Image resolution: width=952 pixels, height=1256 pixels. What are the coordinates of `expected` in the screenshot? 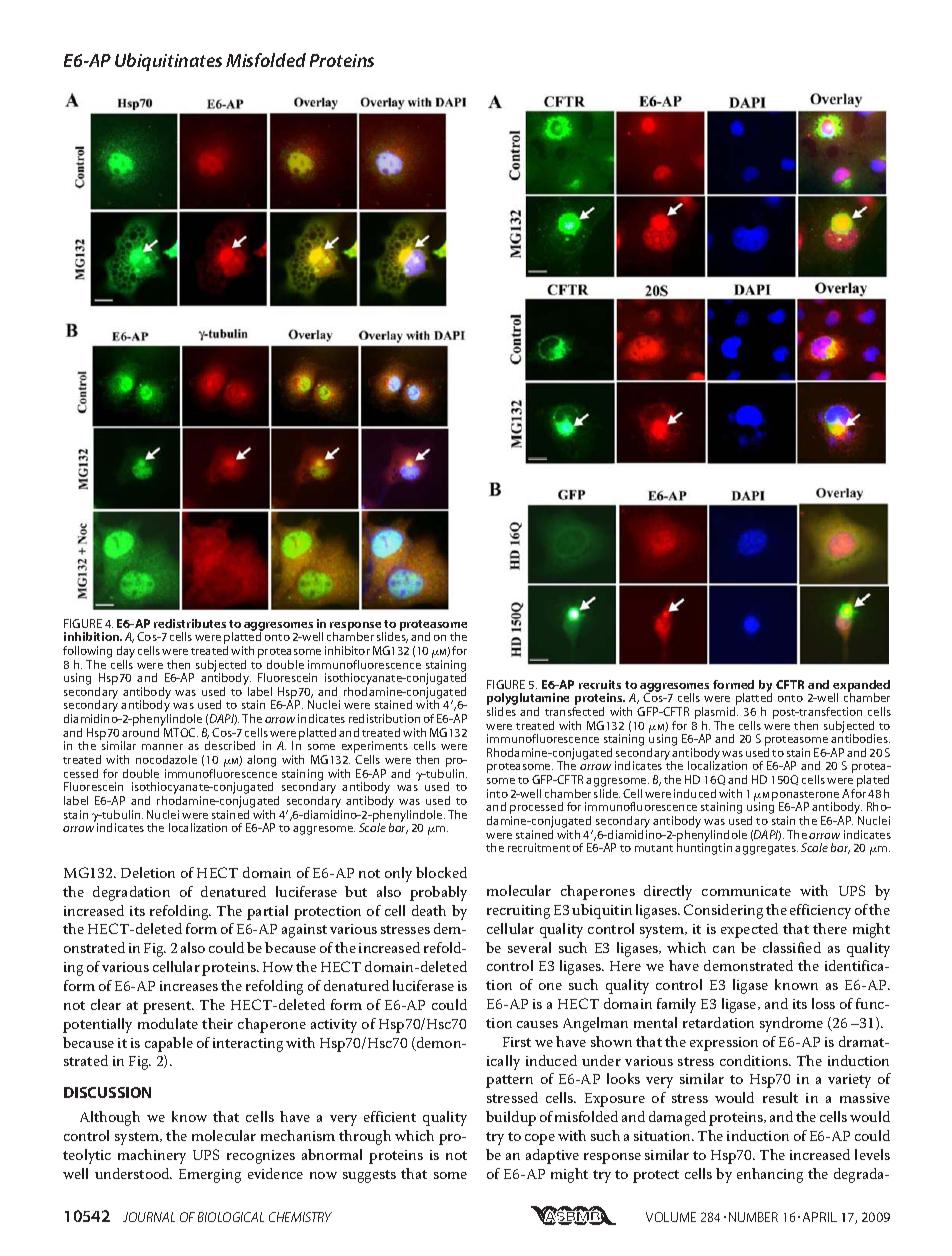 It's located at (749, 930).
